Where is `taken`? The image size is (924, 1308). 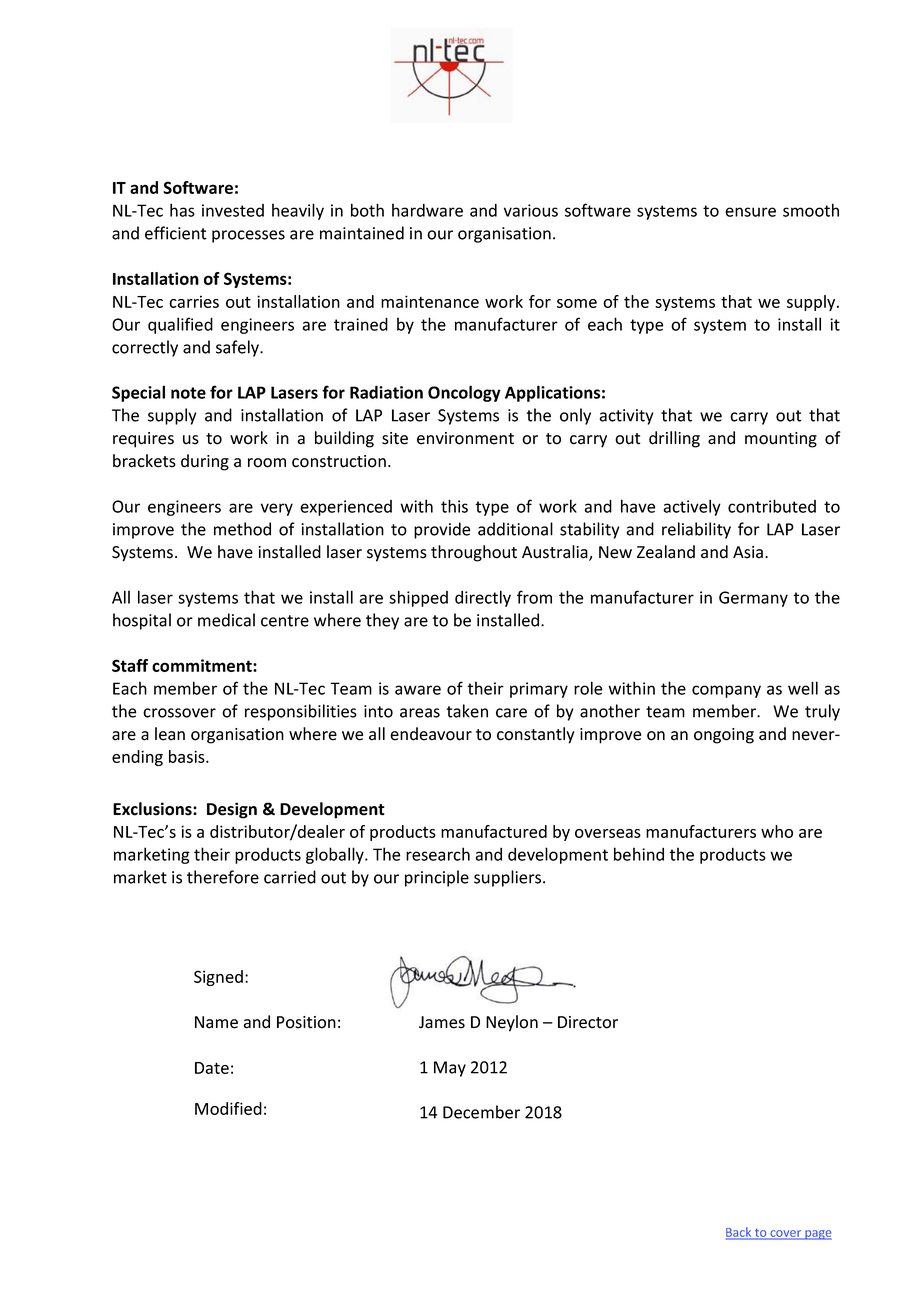
taken is located at coordinates (467, 711).
